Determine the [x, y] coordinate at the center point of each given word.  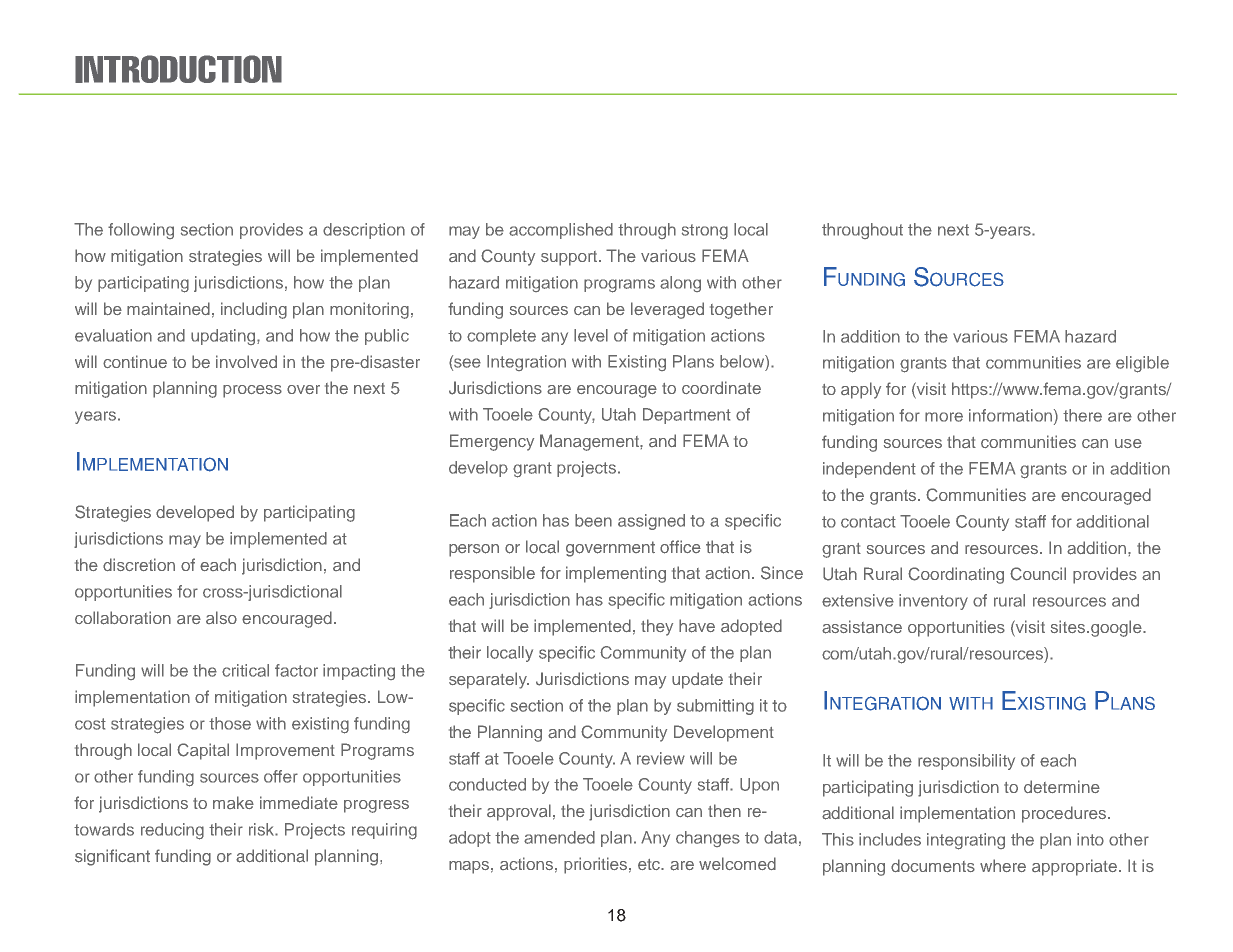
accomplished [561, 231]
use [1128, 443]
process [252, 391]
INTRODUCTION [178, 69]
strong [705, 232]
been [593, 520]
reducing [172, 831]
